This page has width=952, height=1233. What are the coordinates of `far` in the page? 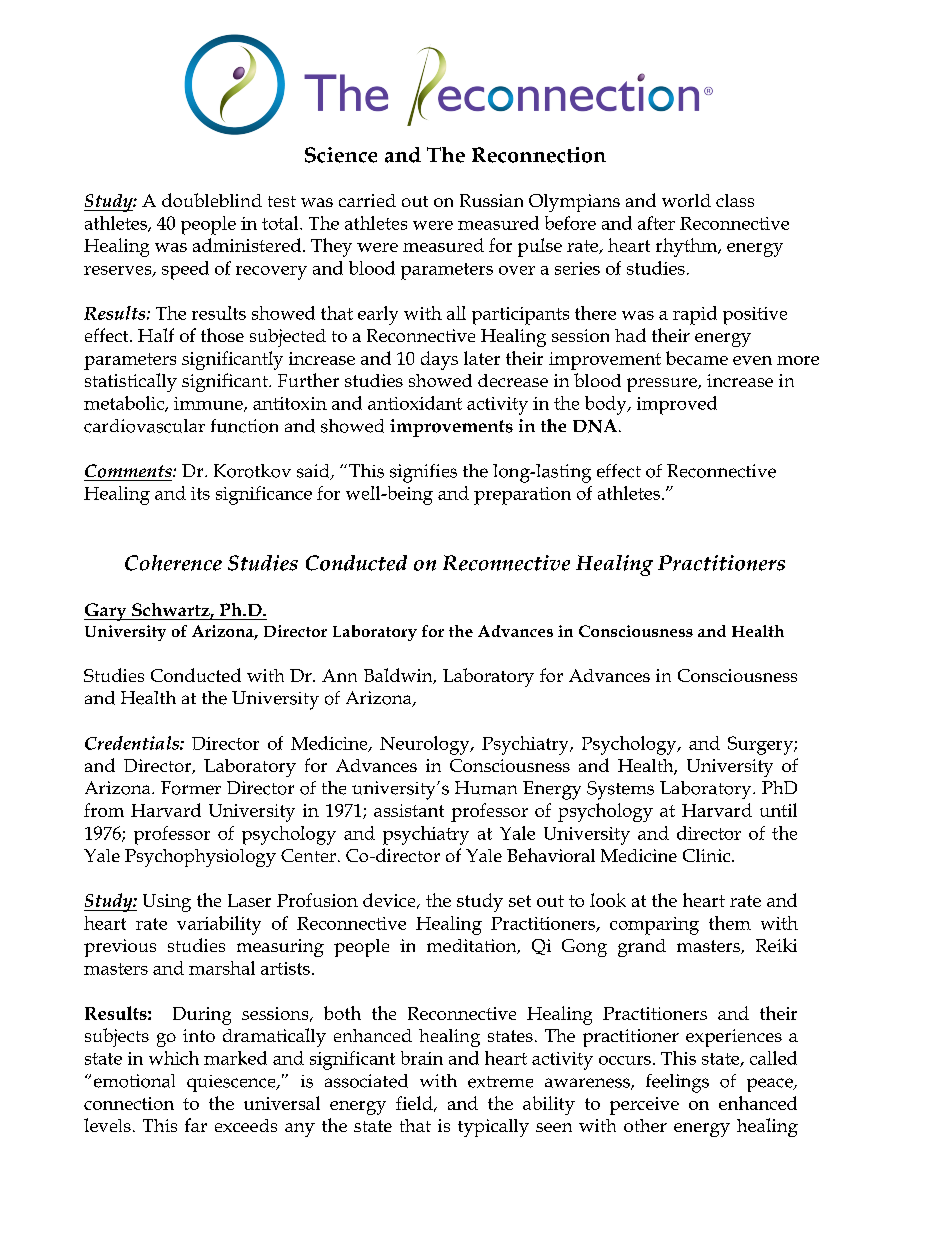 It's located at (196, 1125).
